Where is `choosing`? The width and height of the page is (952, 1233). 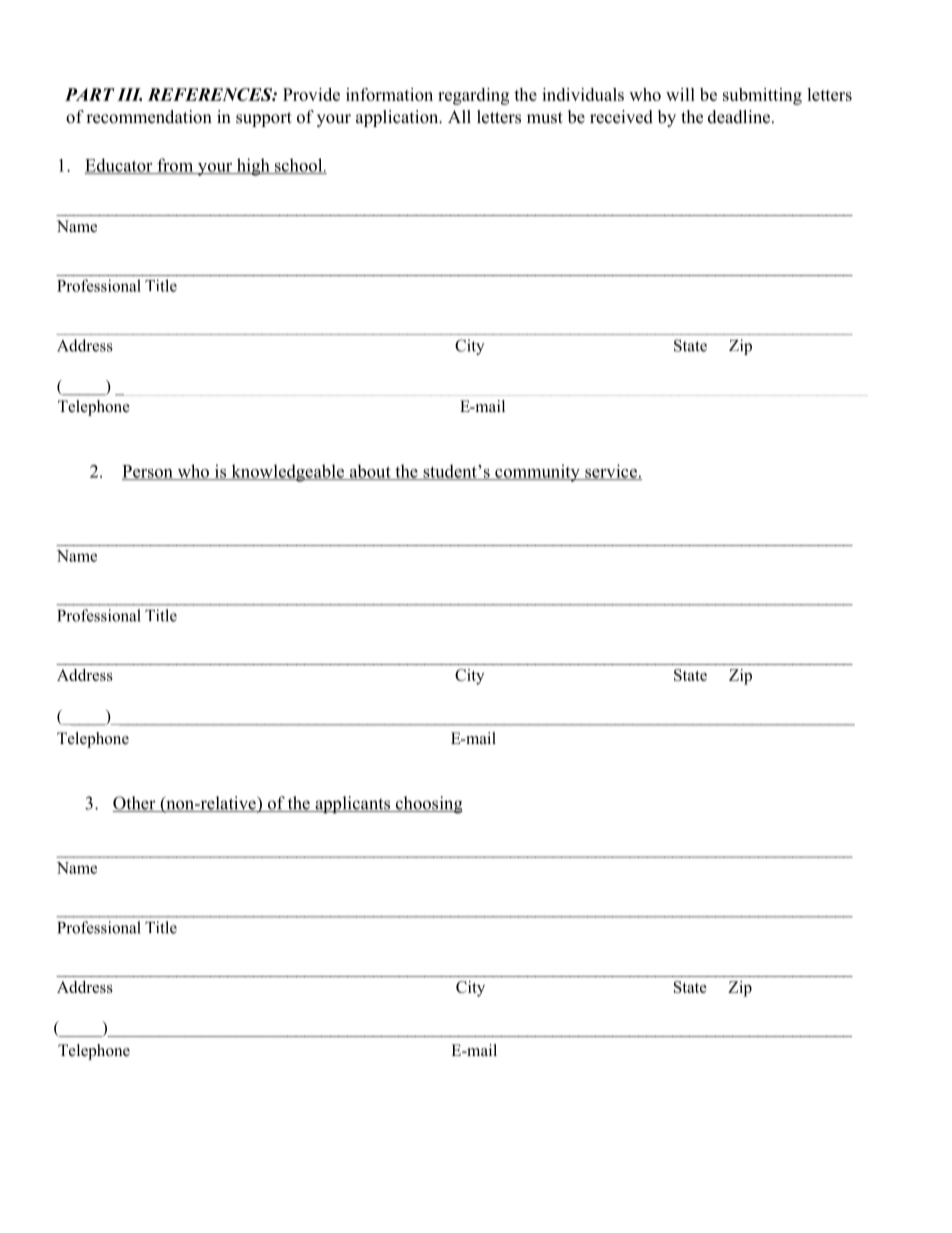 choosing is located at coordinates (428, 805).
